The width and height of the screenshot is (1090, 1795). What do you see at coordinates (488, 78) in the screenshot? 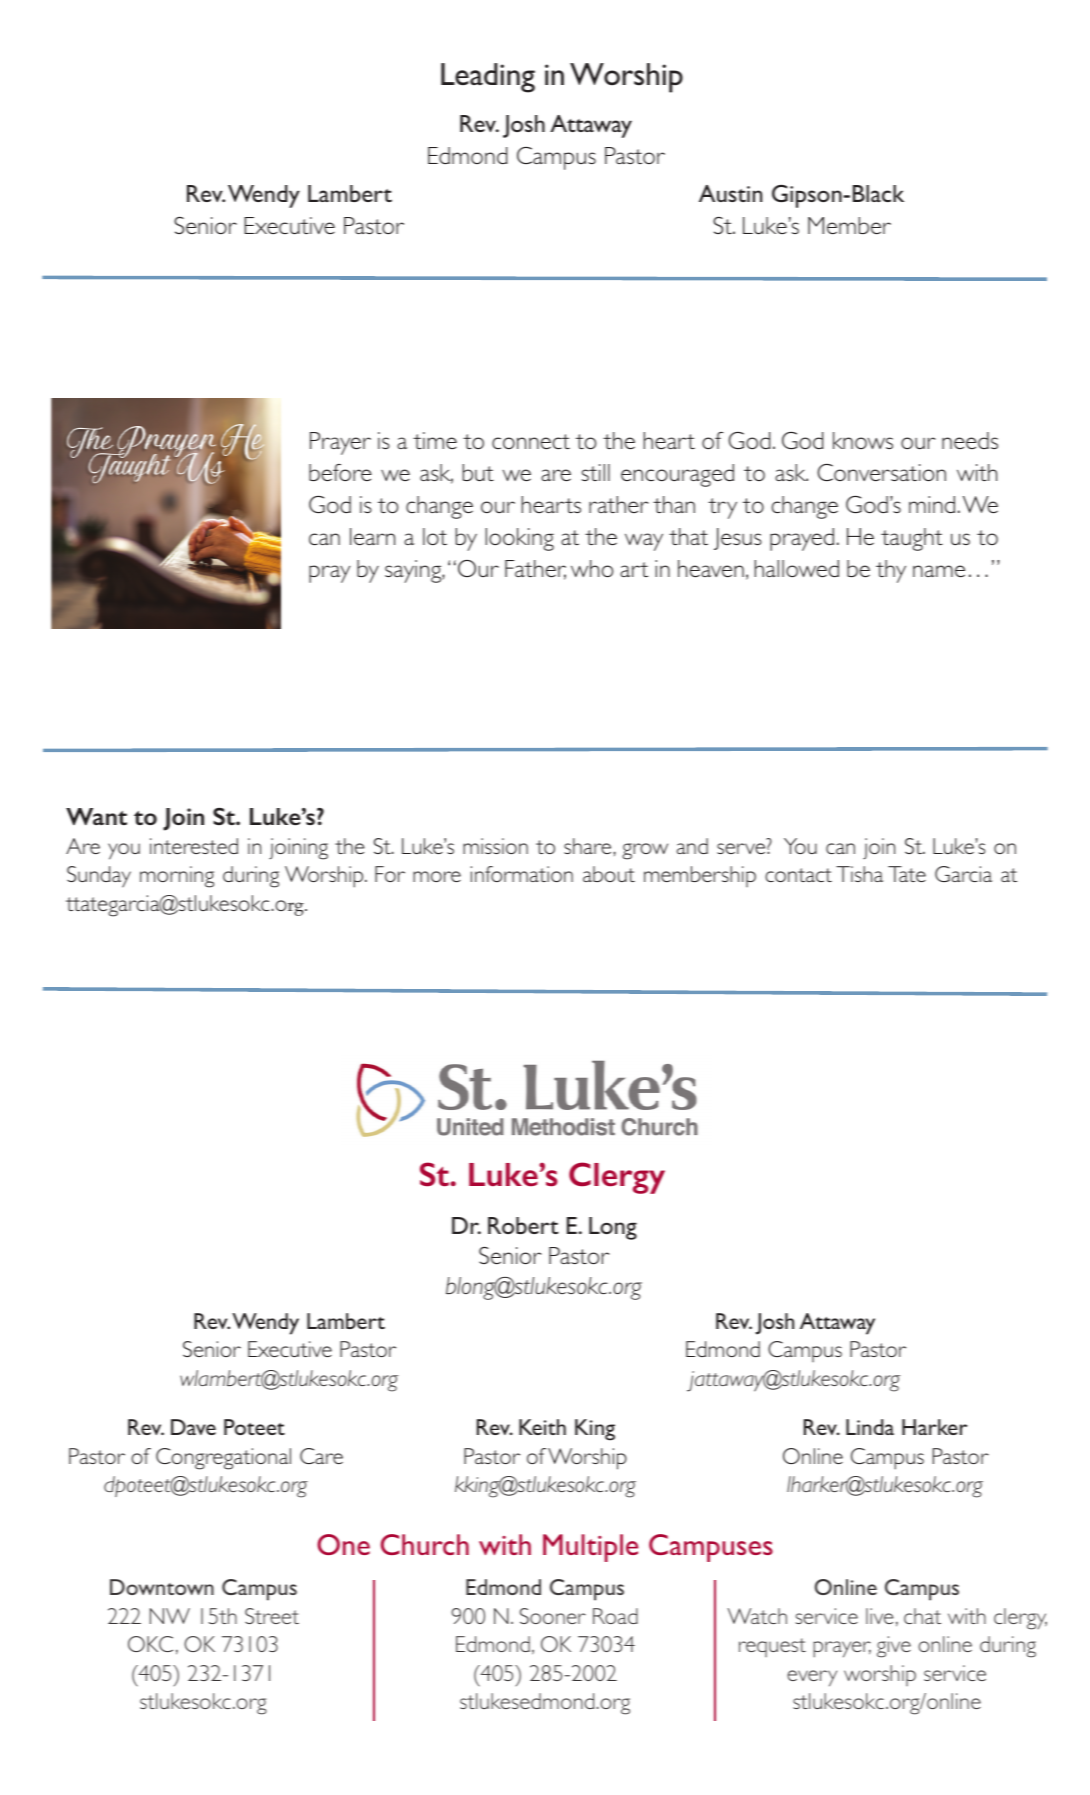
I see `Leading` at bounding box center [488, 78].
